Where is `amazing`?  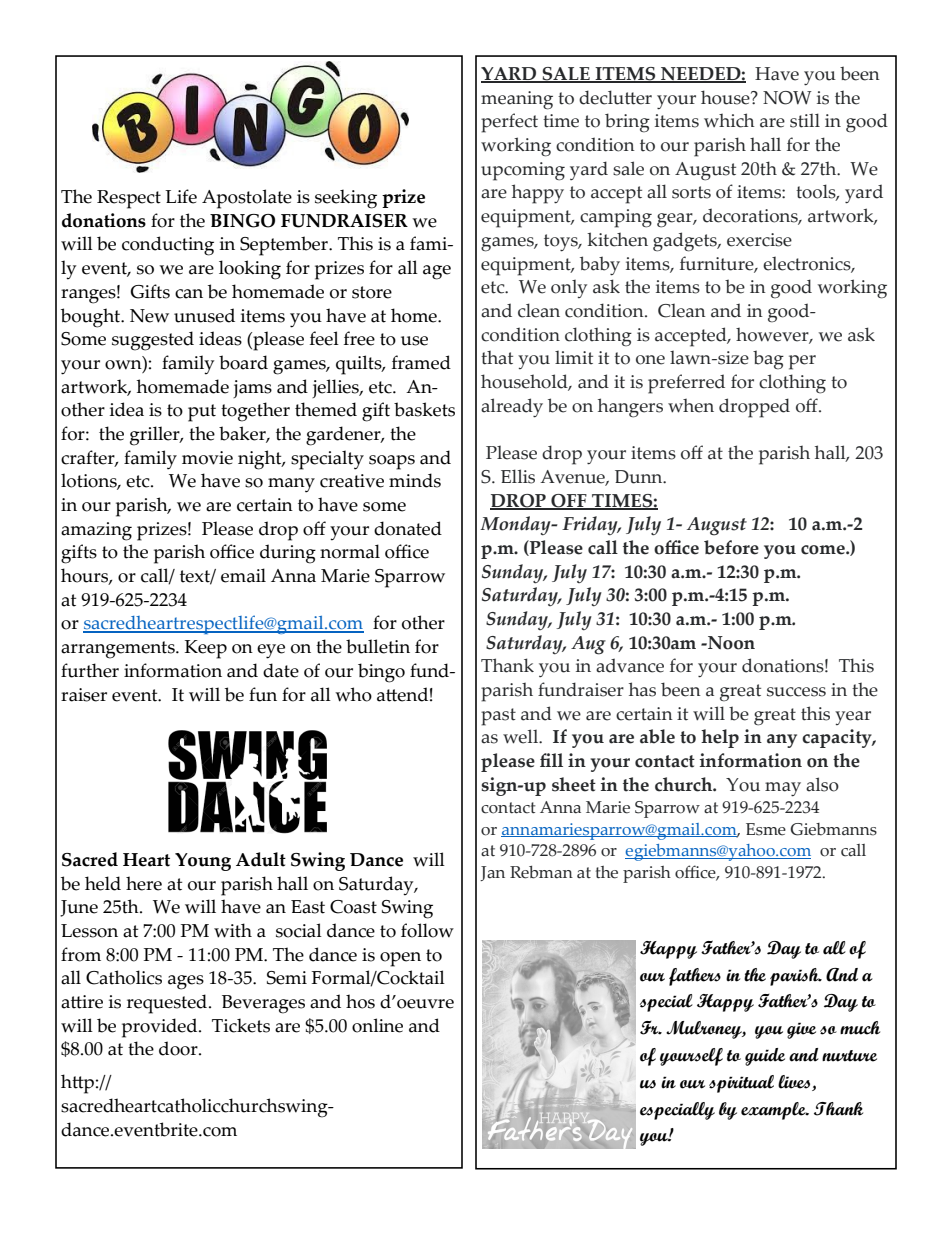
amazing is located at coordinates (96, 531).
